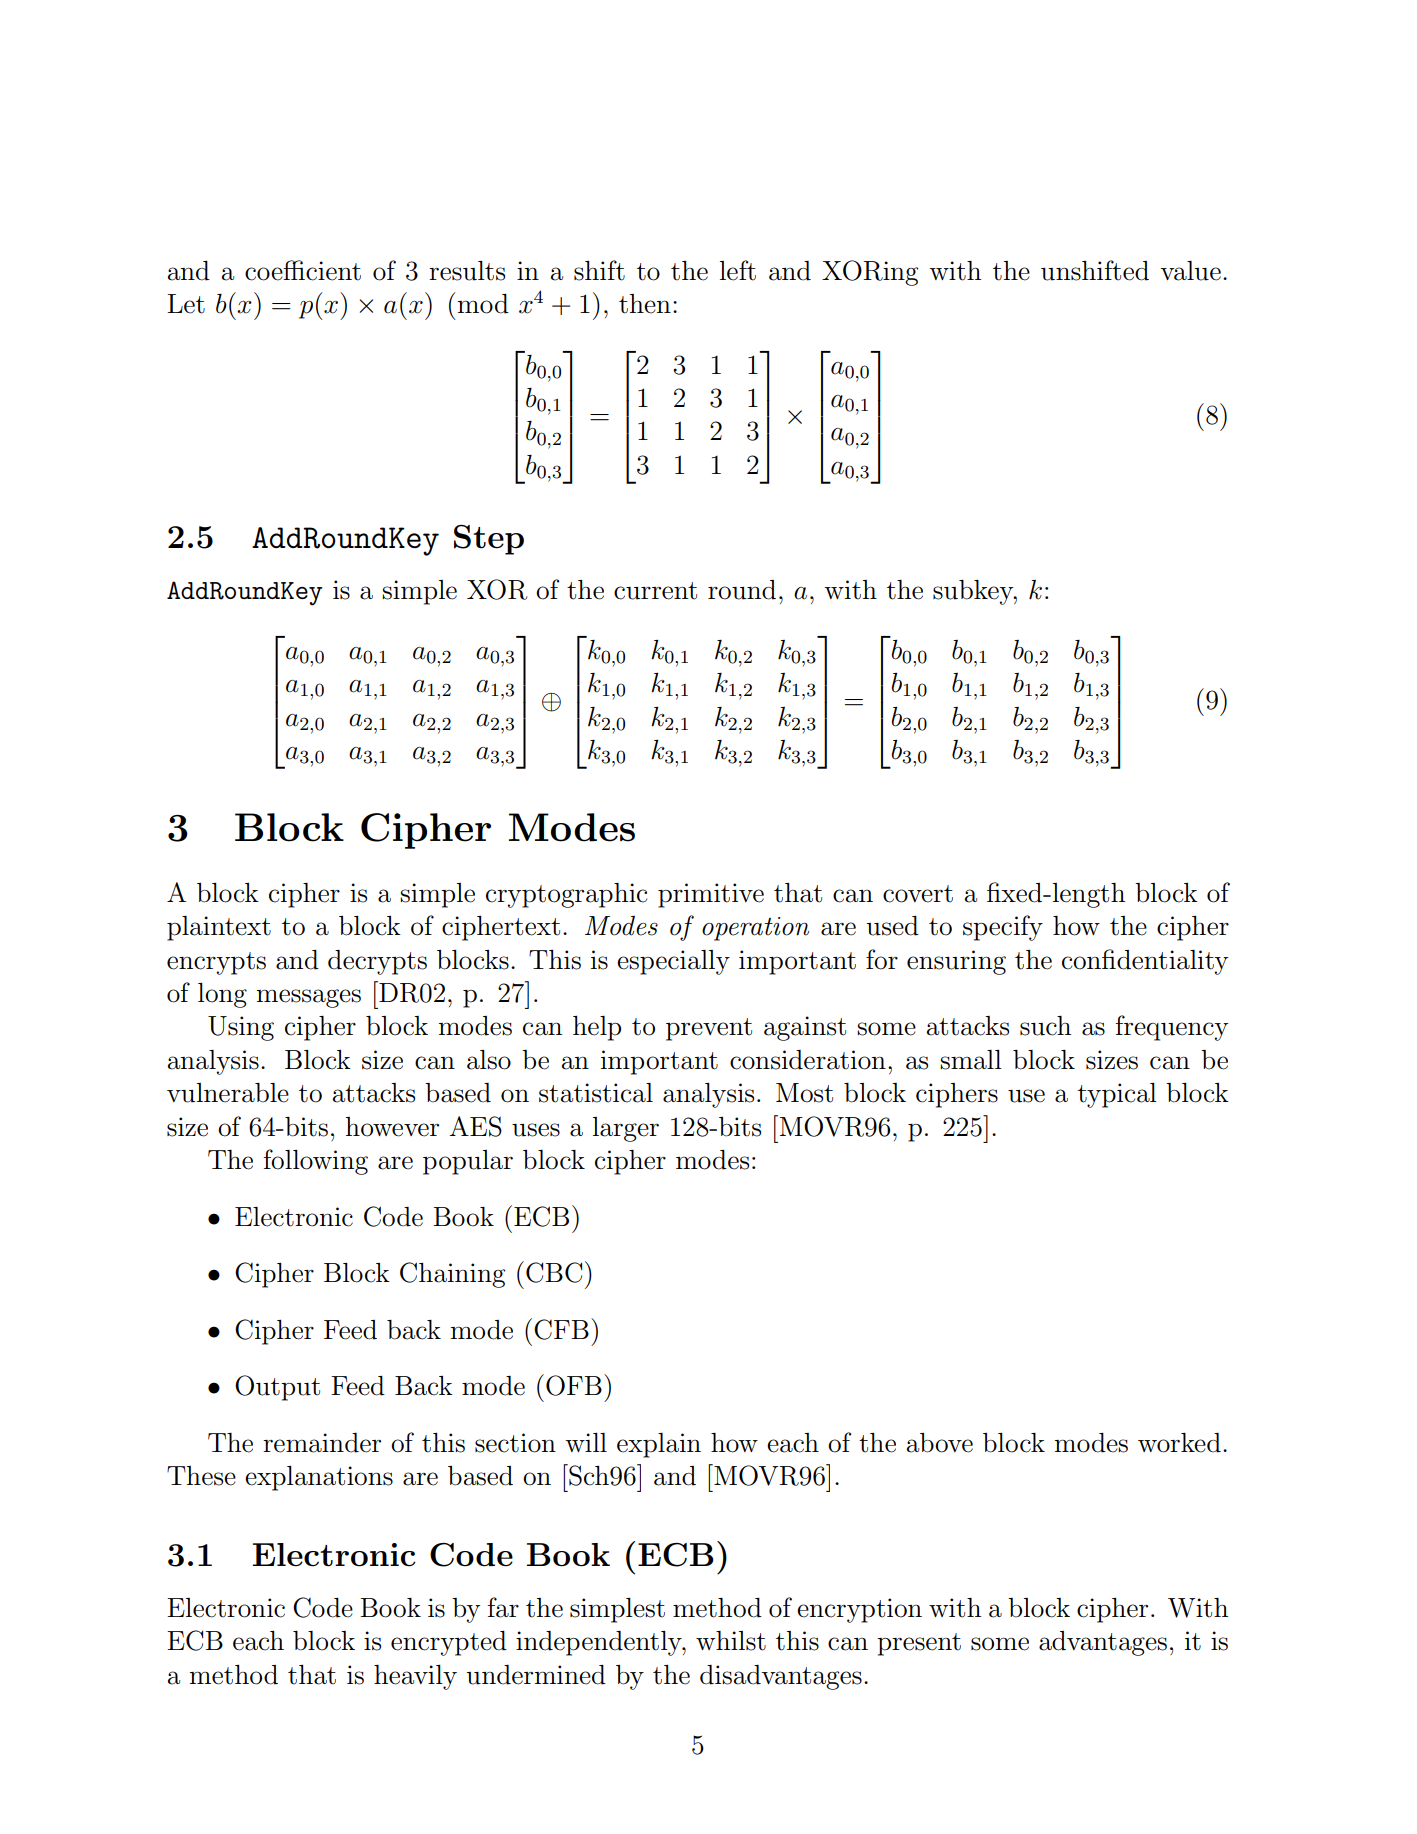 The height and width of the screenshot is (1834, 1417). Describe the element at coordinates (1145, 962) in the screenshot. I see `confidentiality` at that location.
